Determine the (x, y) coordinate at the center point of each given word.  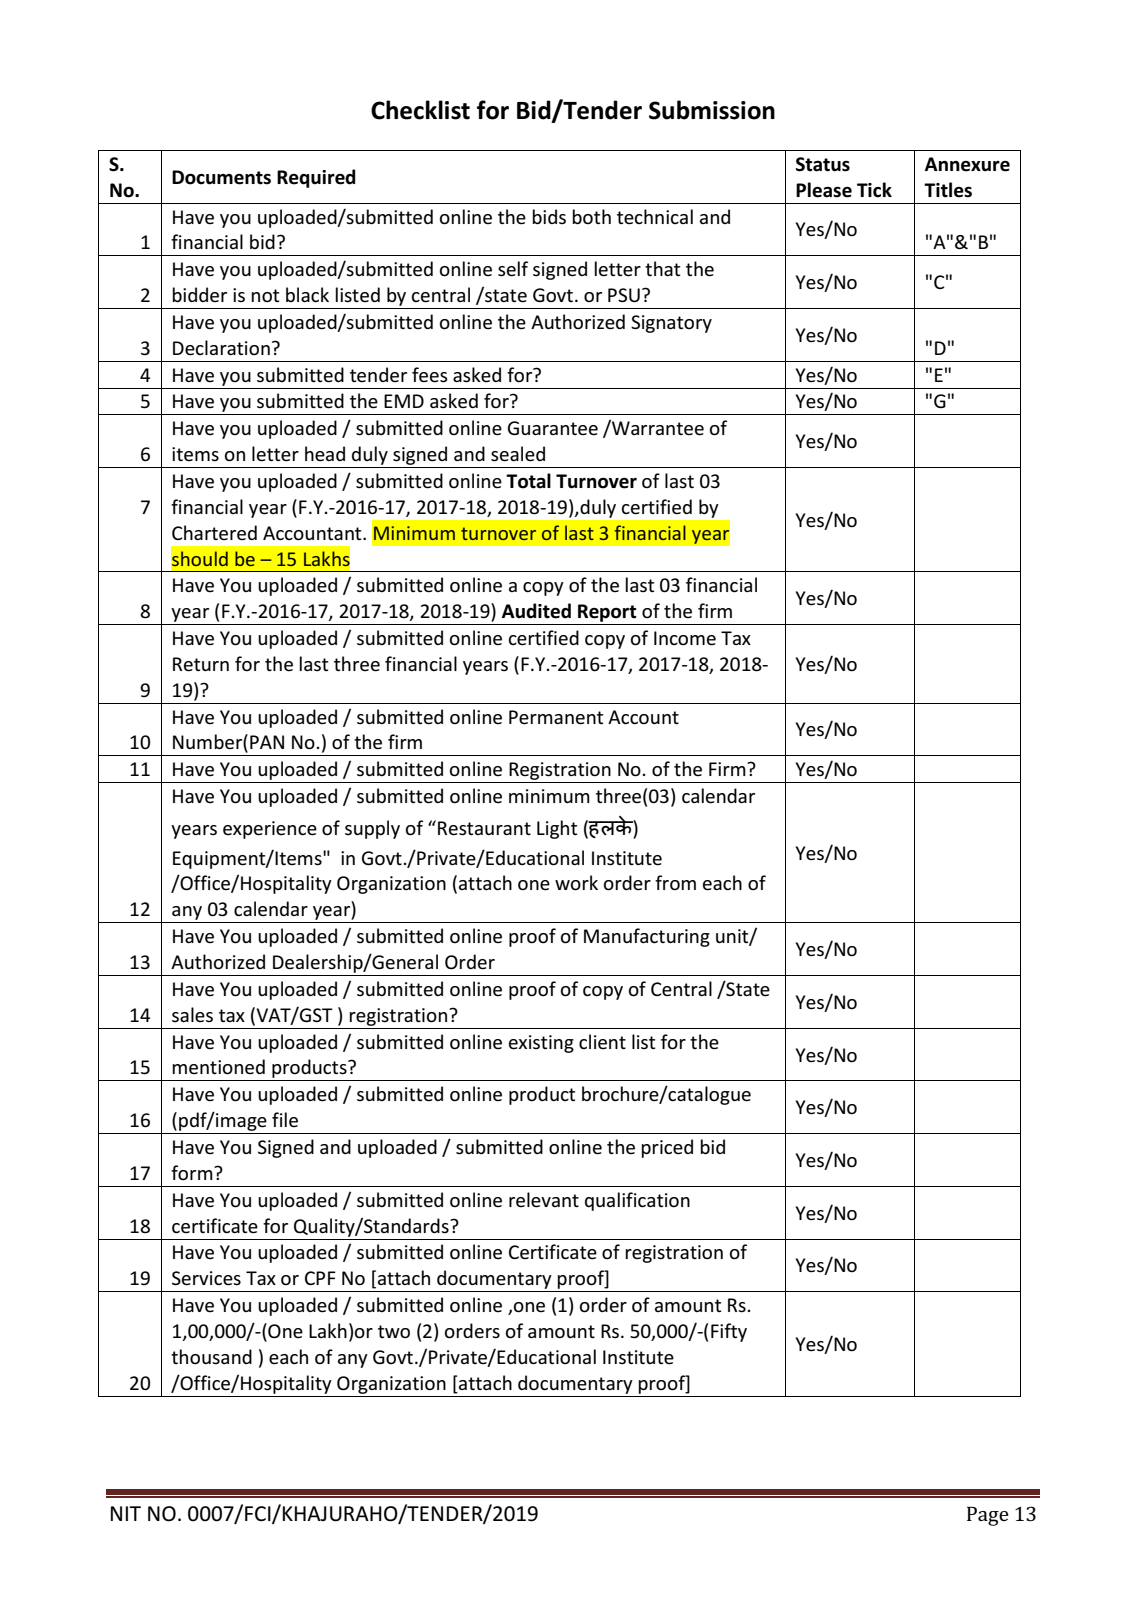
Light (557, 829)
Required (316, 178)
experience (270, 830)
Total (528, 481)
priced (667, 1148)
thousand (211, 1357)
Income (685, 638)
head (325, 454)
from (675, 883)
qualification (637, 1201)
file (285, 1119)
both (591, 217)
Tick (874, 190)
